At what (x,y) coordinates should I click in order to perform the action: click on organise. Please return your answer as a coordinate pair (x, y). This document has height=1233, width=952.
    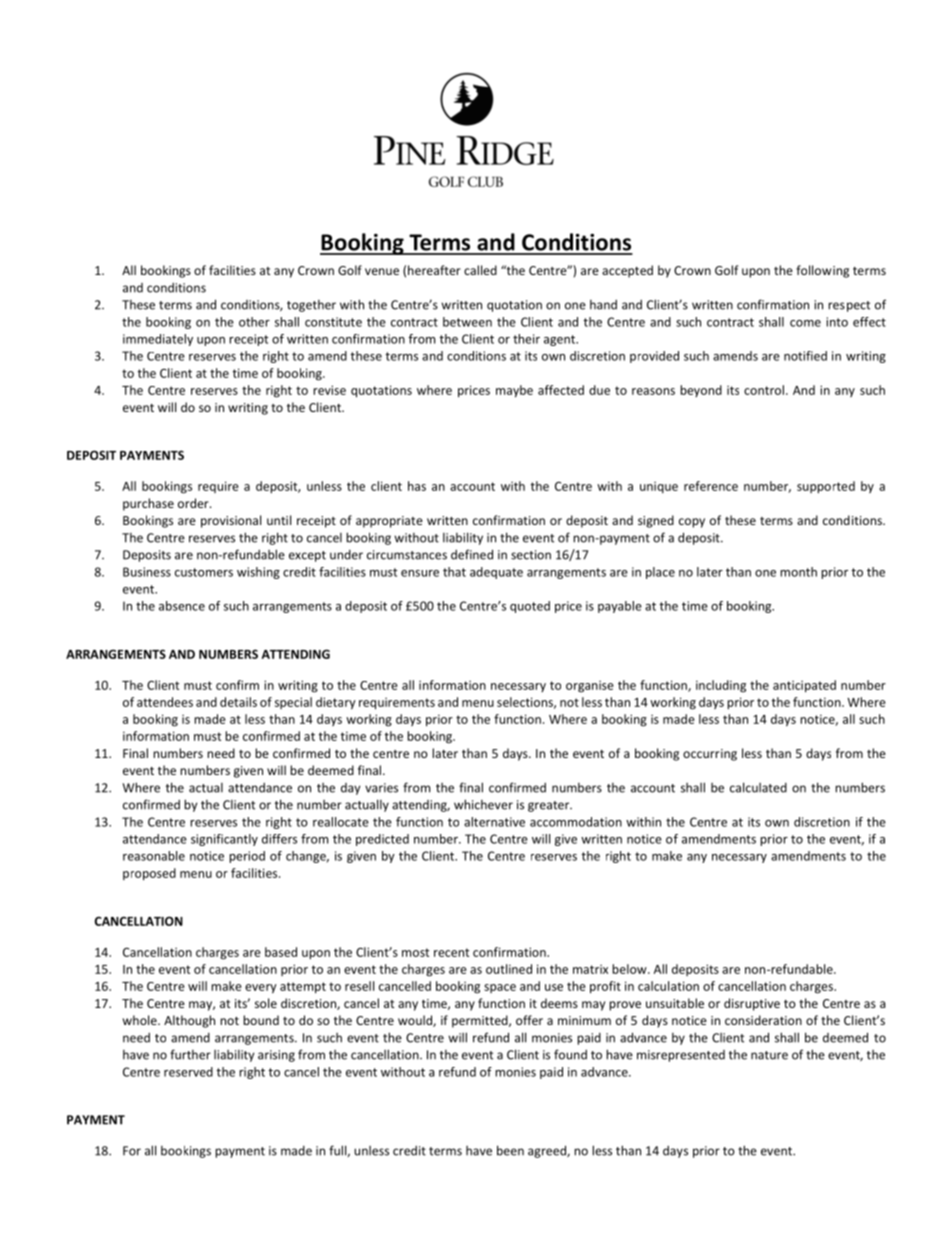
    Looking at the image, I should click on (590, 686).
